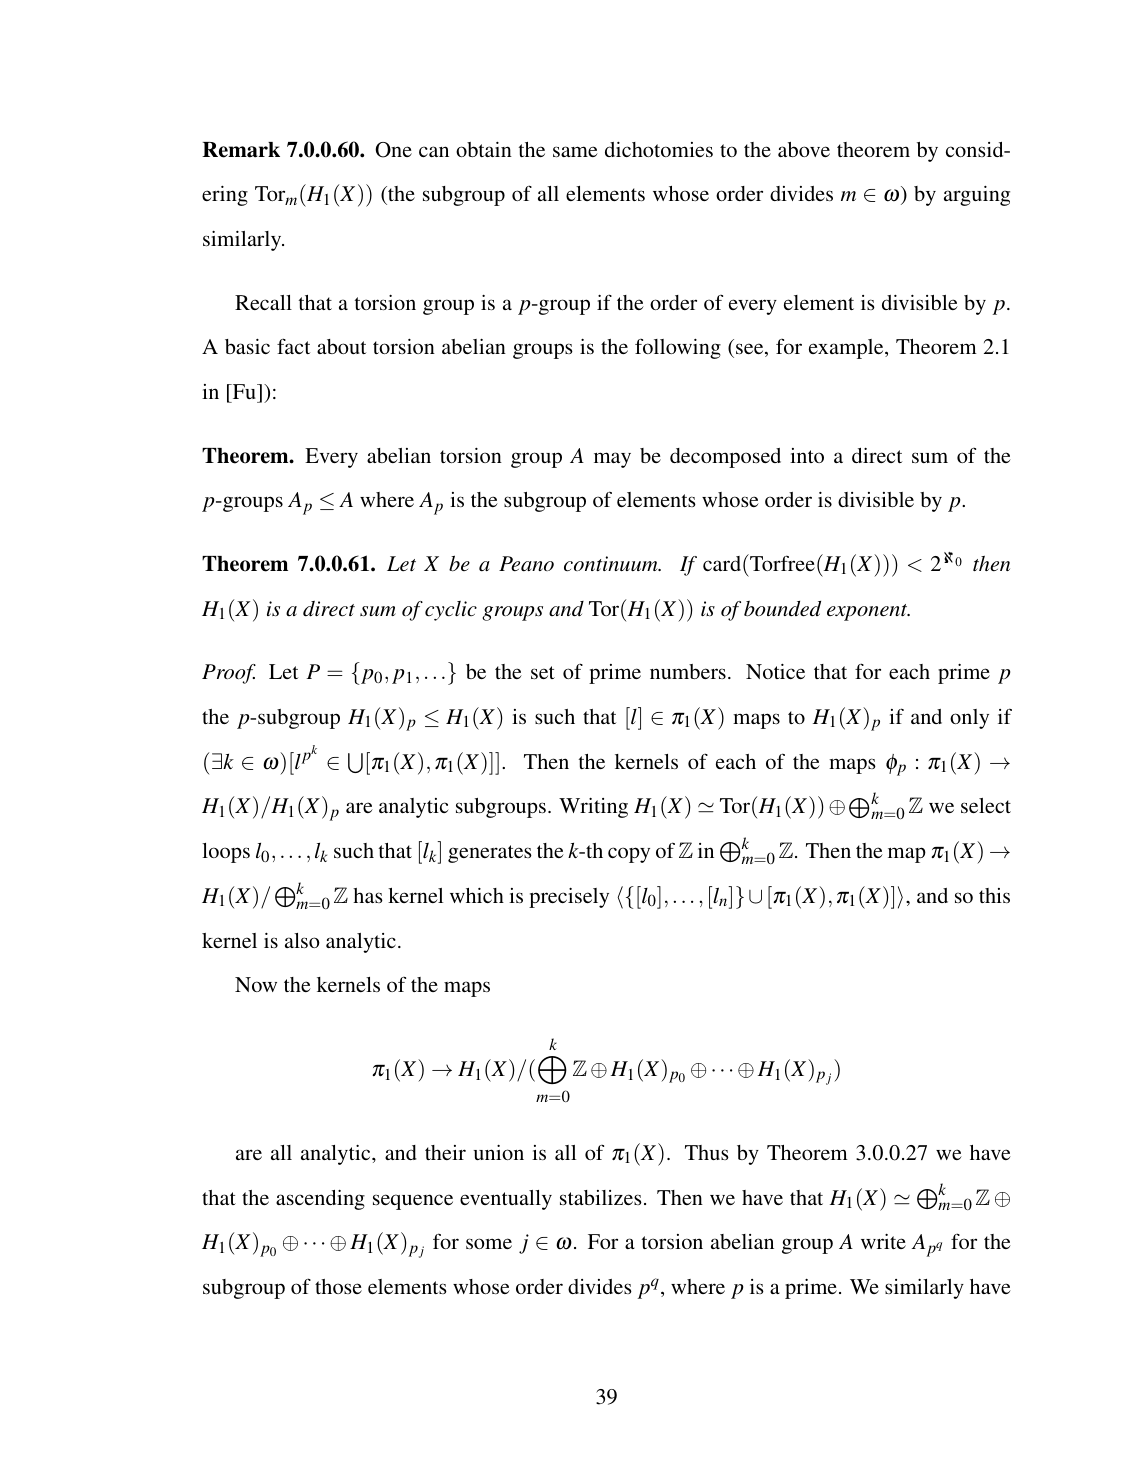  What do you see at coordinates (575, 151) in the screenshot?
I see `same` at bounding box center [575, 151].
